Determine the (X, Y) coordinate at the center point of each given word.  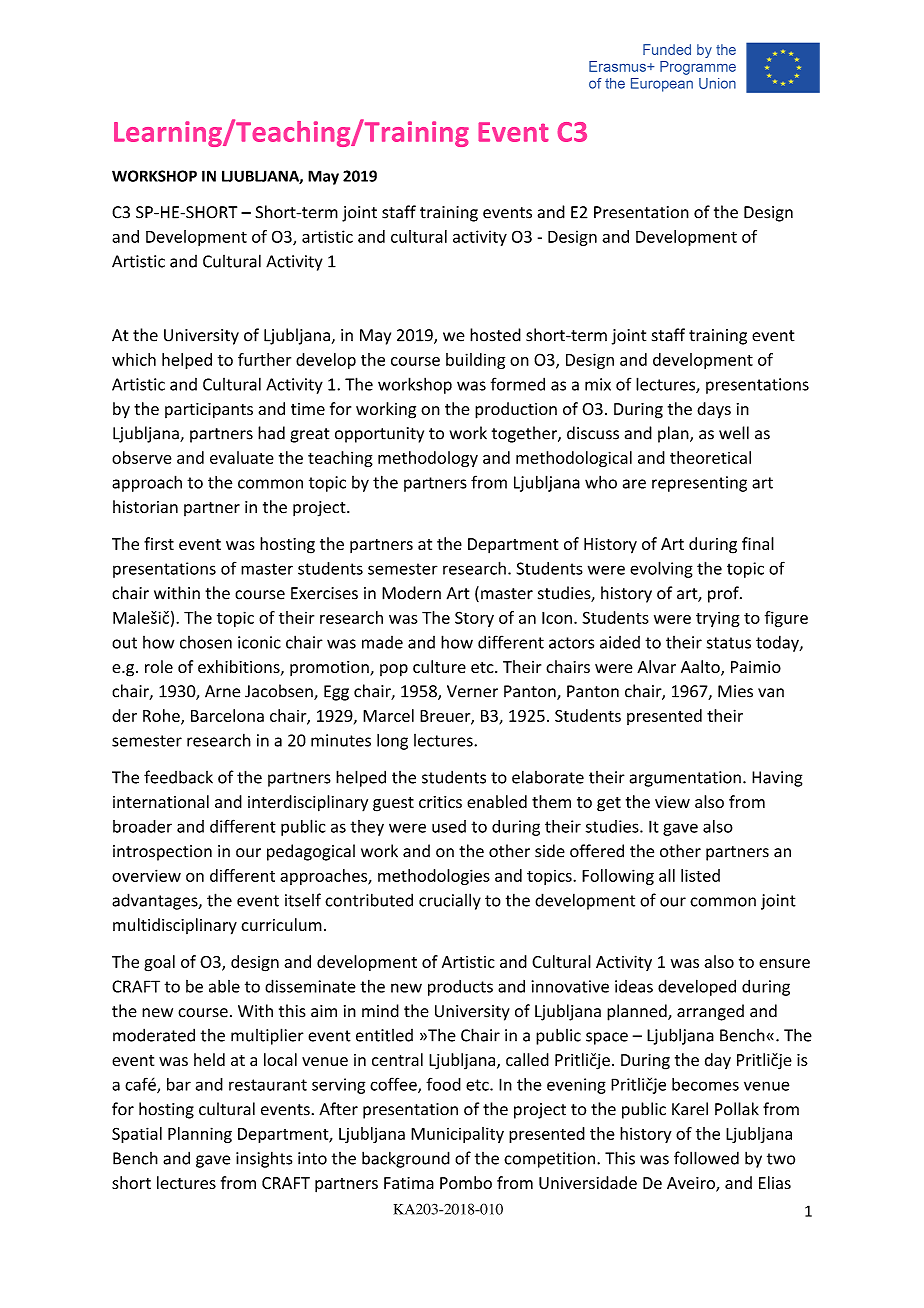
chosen (206, 642)
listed (700, 875)
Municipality (457, 1135)
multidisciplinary (175, 926)
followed (706, 1158)
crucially (450, 901)
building (475, 361)
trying (718, 619)
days (714, 410)
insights (264, 1159)
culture (439, 666)
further (264, 359)
